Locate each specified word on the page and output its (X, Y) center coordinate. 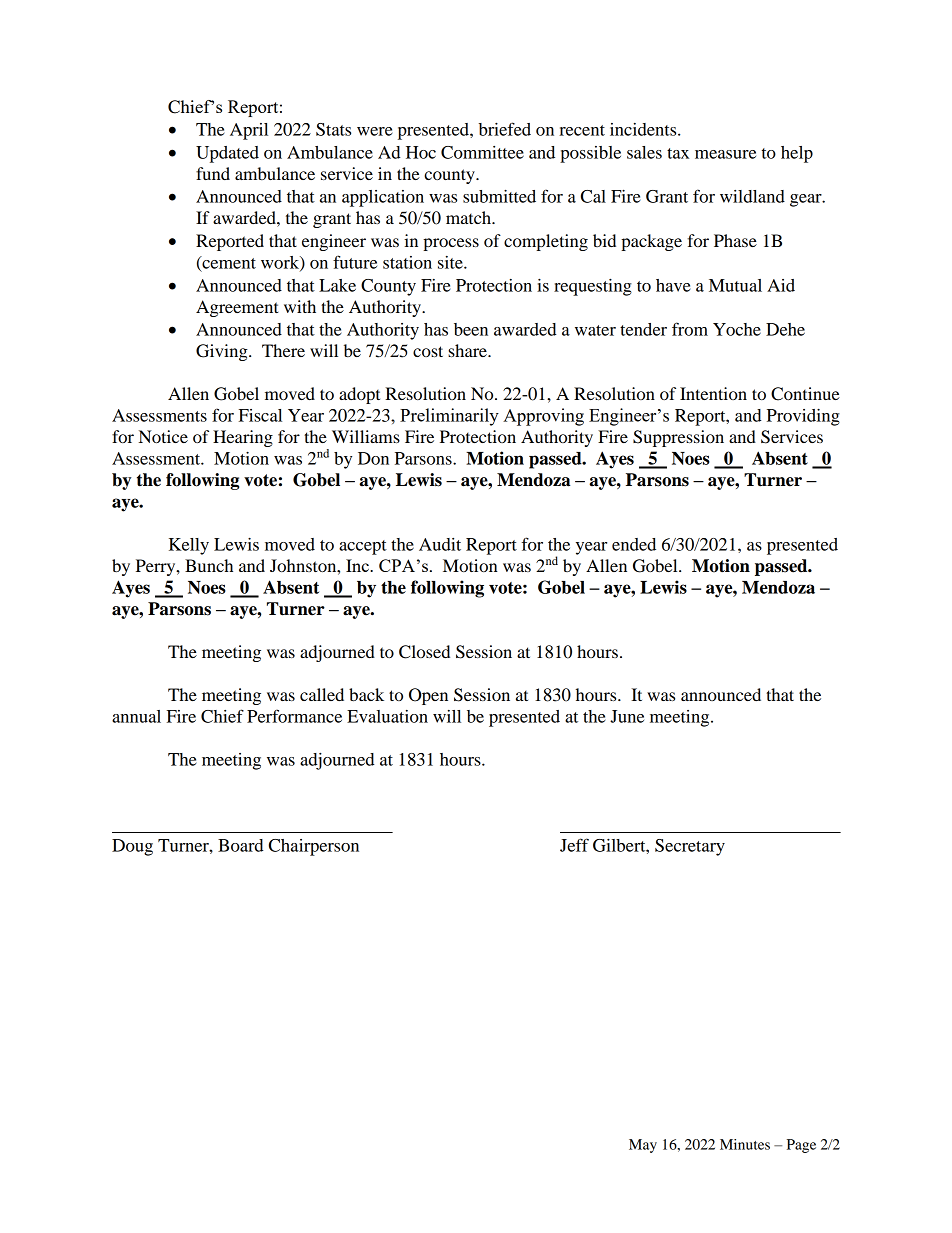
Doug (132, 847)
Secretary (690, 847)
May (643, 1146)
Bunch (209, 565)
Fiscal (260, 415)
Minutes (745, 1144)
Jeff (574, 845)
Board (241, 845)
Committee (482, 152)
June (627, 716)
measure (725, 154)
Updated (227, 154)
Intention (713, 393)
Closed (424, 652)
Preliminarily (449, 417)
